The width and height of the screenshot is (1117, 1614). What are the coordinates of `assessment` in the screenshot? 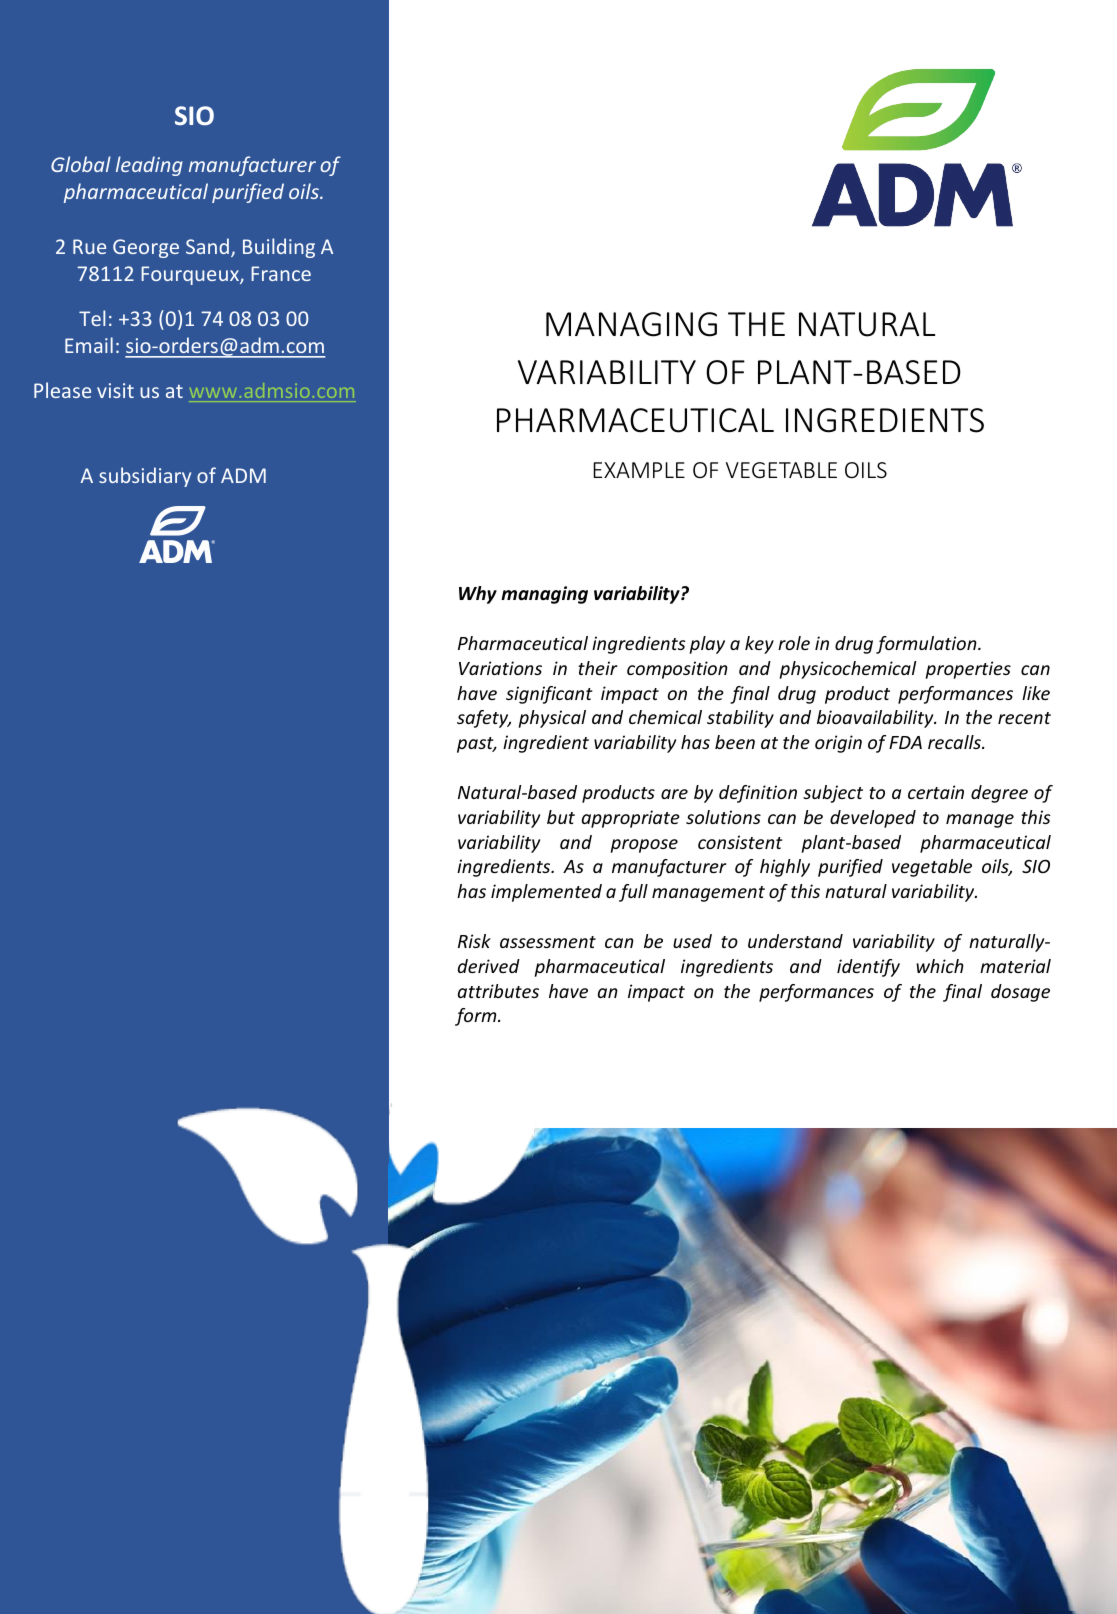 It's located at (548, 942).
